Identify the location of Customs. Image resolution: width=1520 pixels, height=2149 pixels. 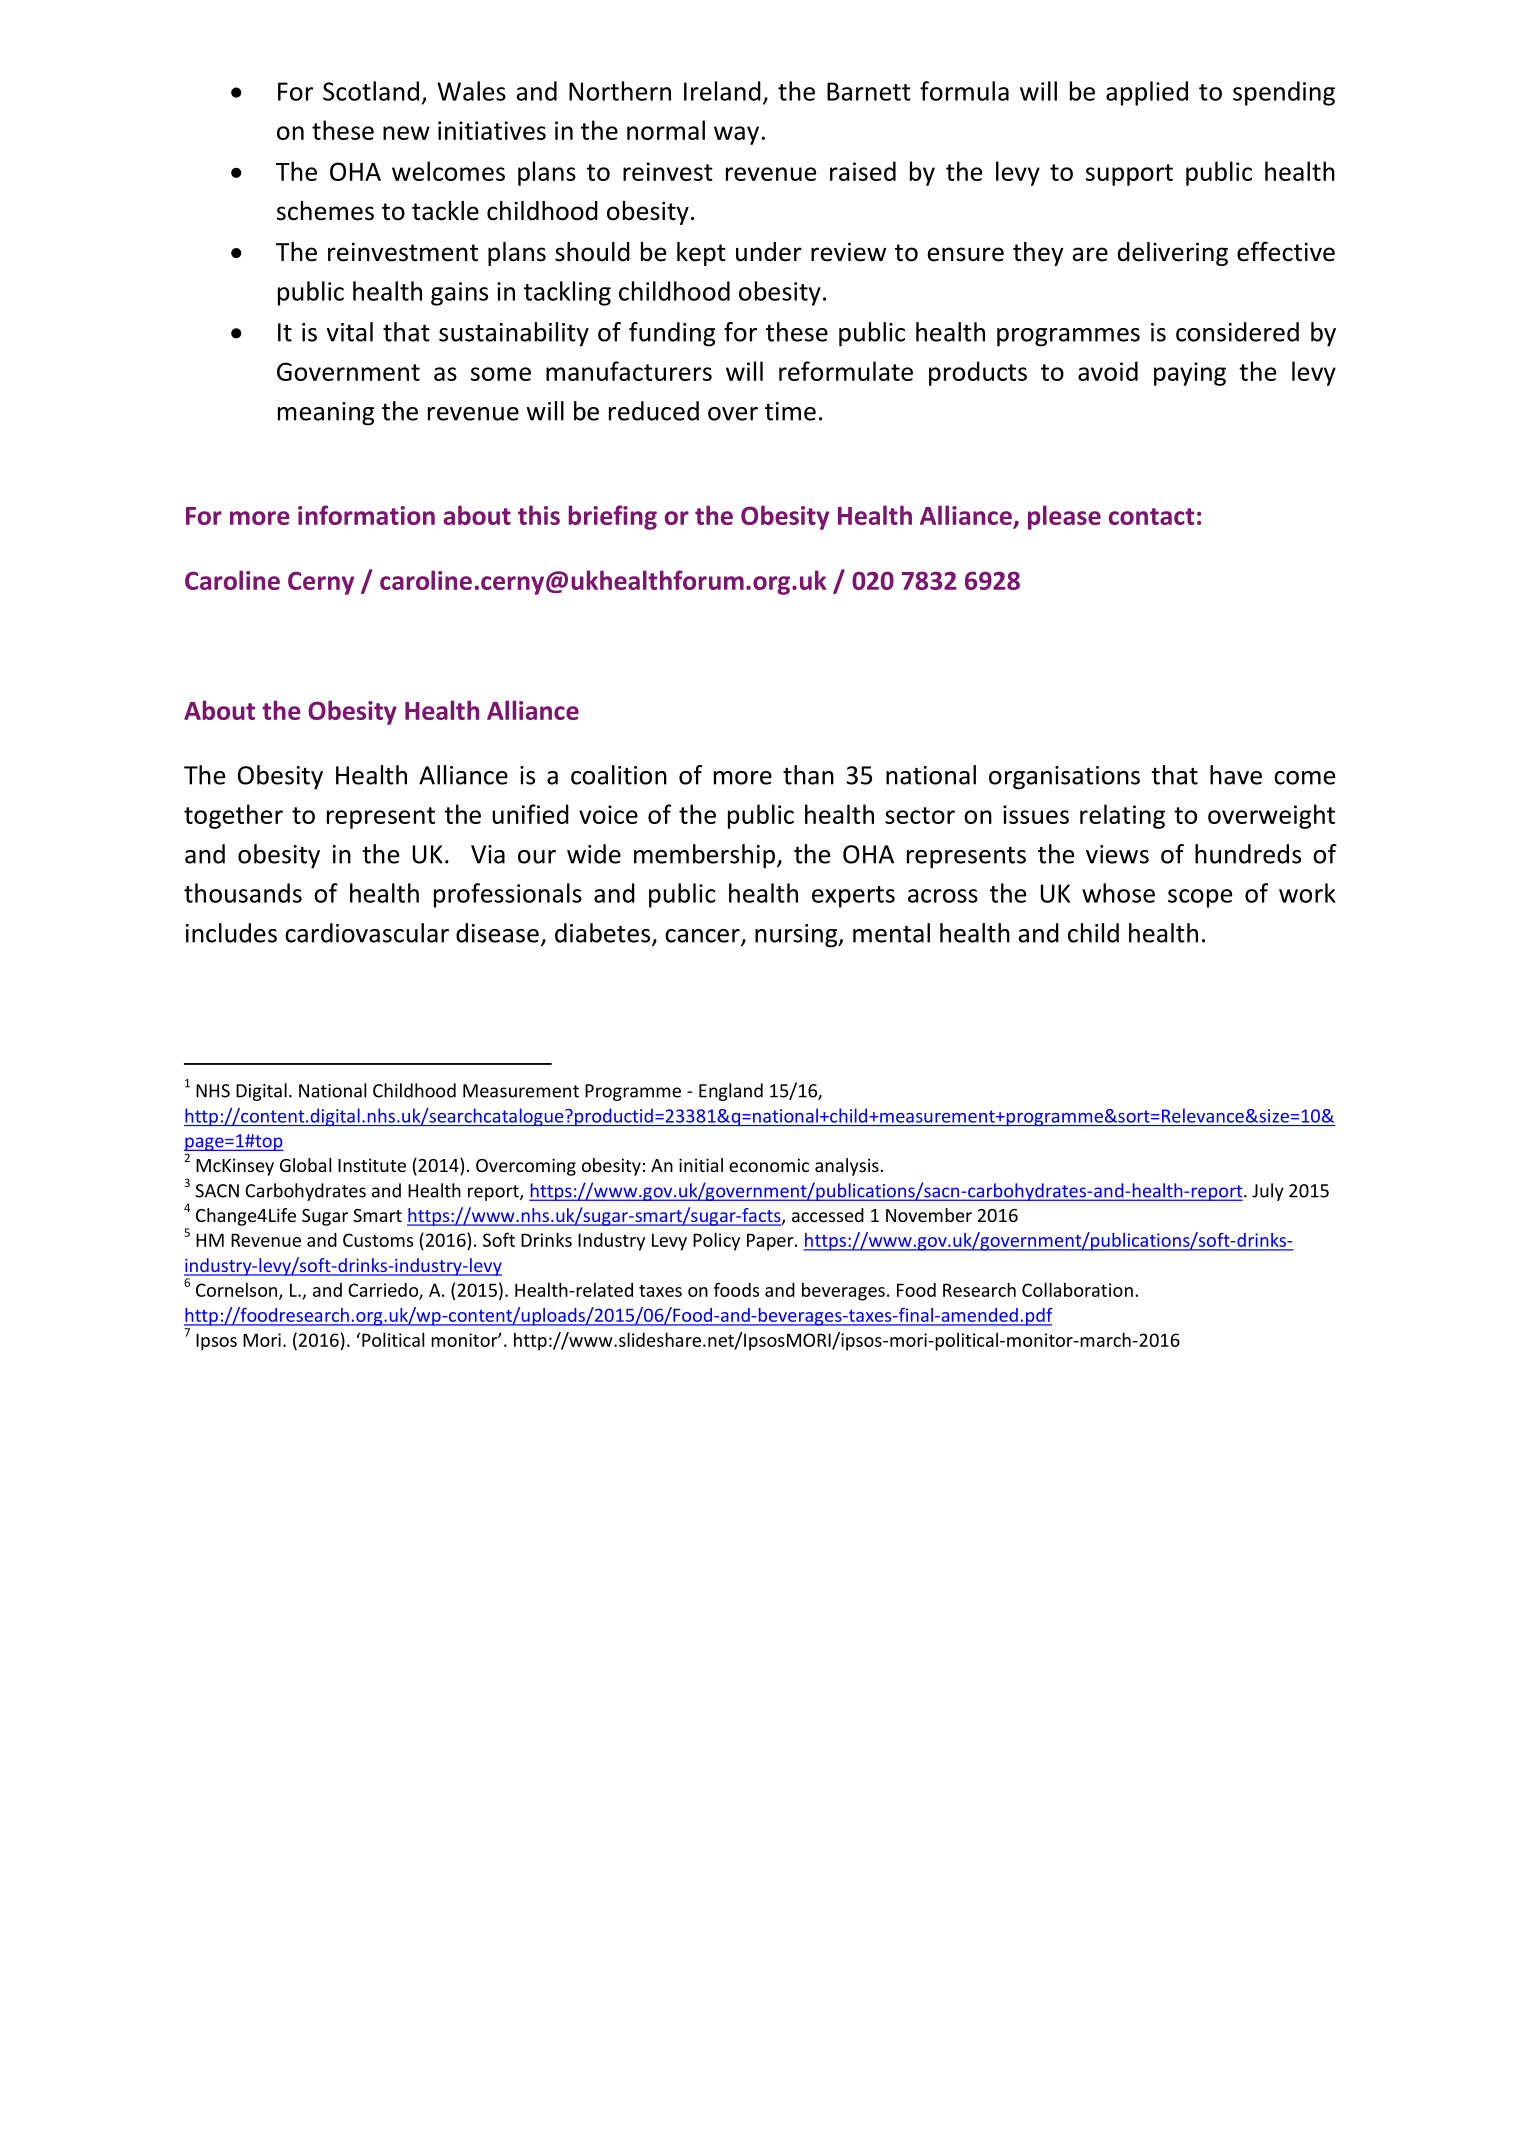
(378, 1240).
